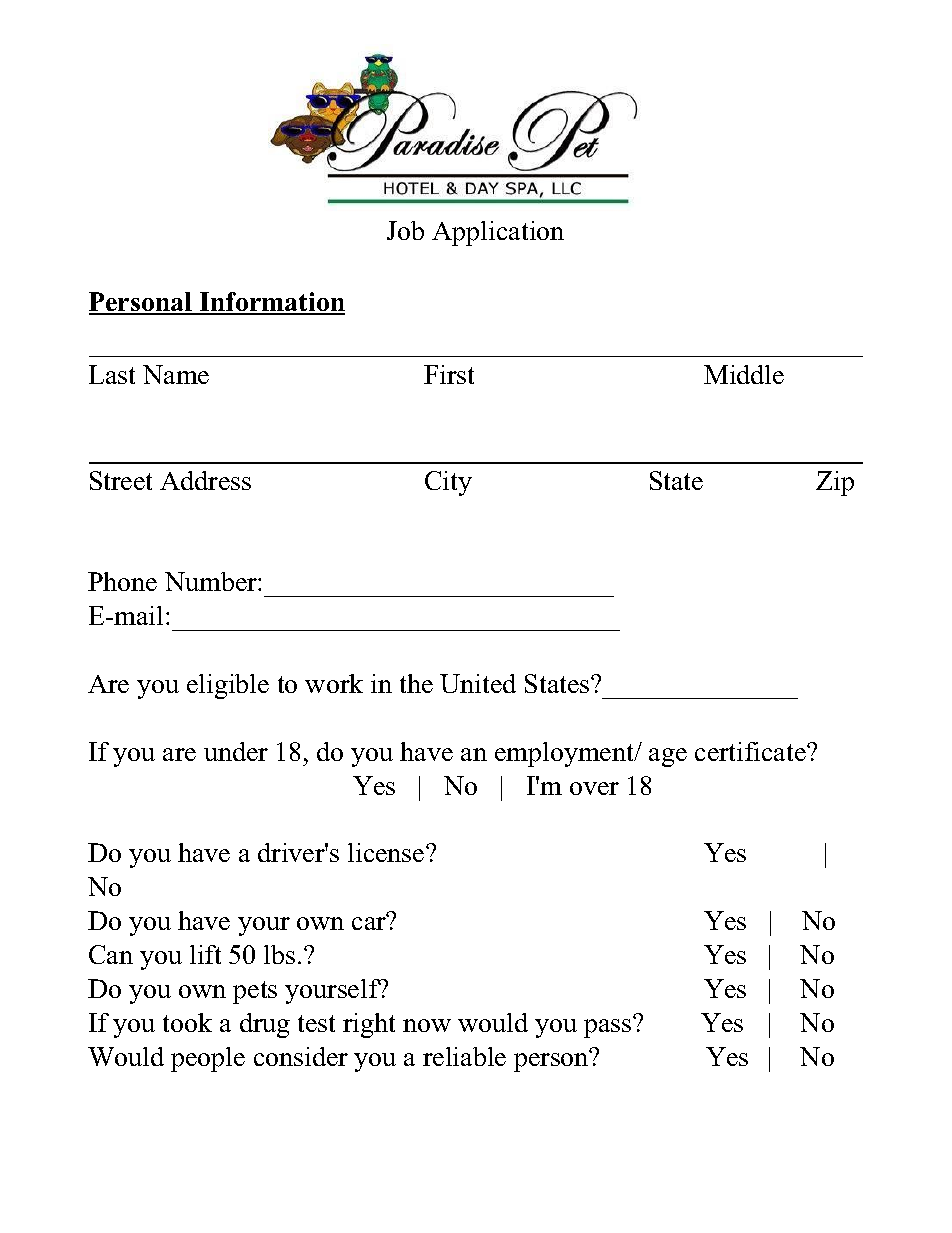 Image resolution: width=952 pixels, height=1233 pixels. Describe the element at coordinates (498, 233) in the page. I see `Application` at that location.
